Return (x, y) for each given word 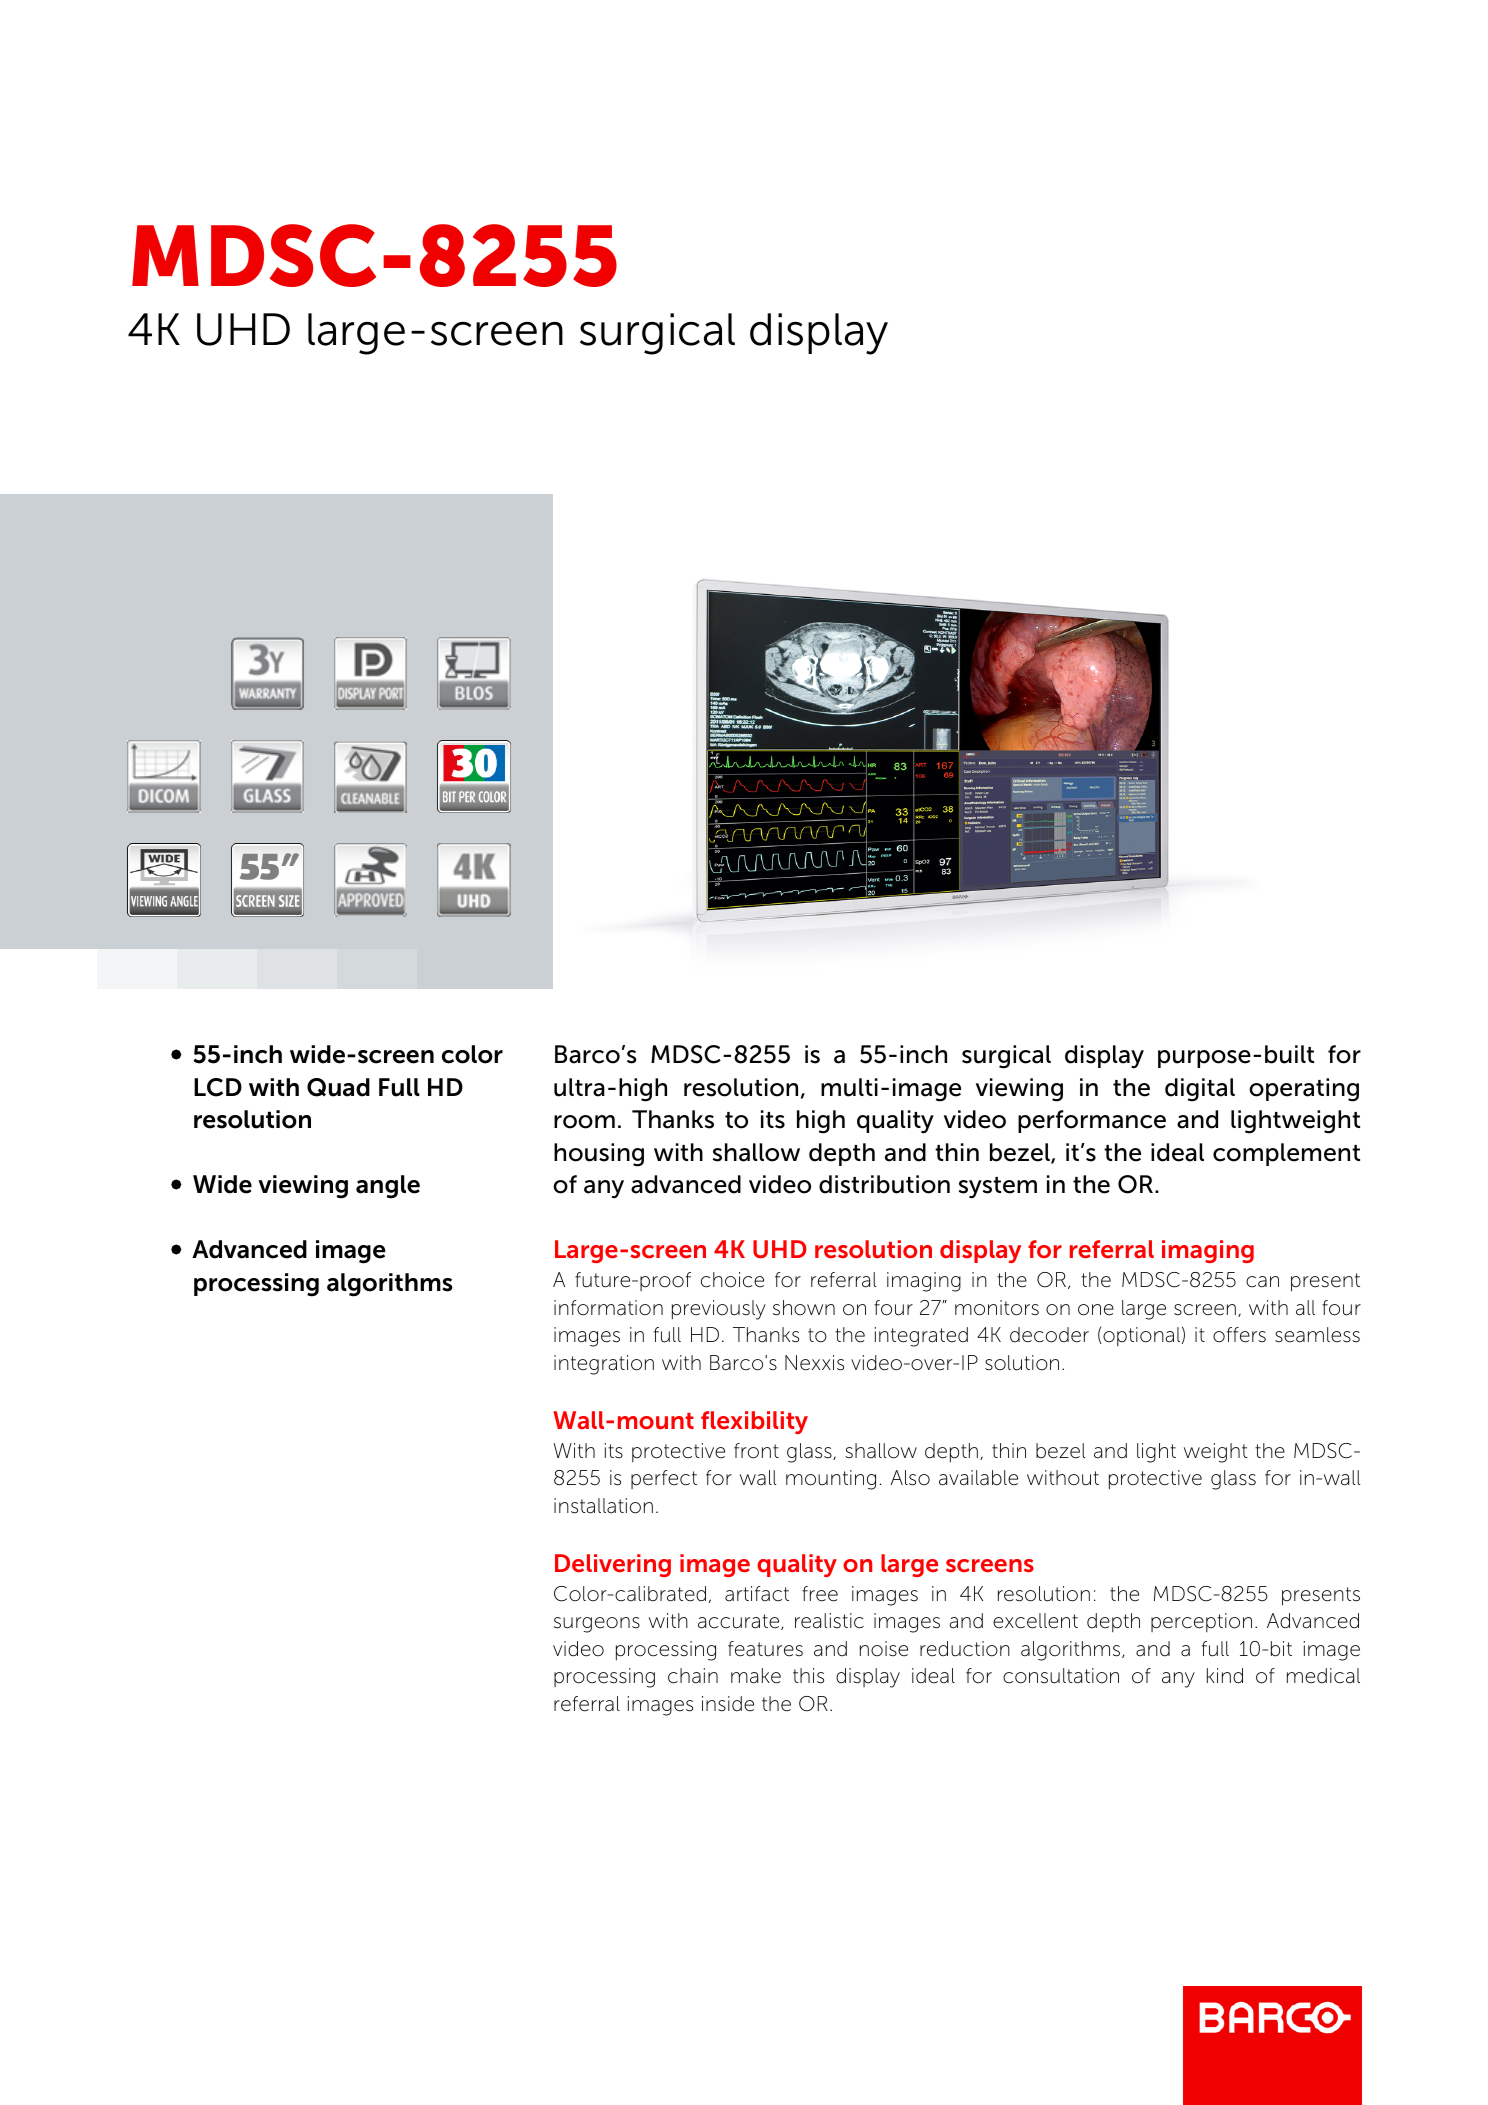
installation (603, 1506)
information (608, 1308)
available (978, 1478)
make (756, 1676)
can (1262, 1282)
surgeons (597, 1625)
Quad (338, 1087)
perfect (664, 1479)
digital (1200, 1090)
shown (804, 1308)
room (584, 1122)
